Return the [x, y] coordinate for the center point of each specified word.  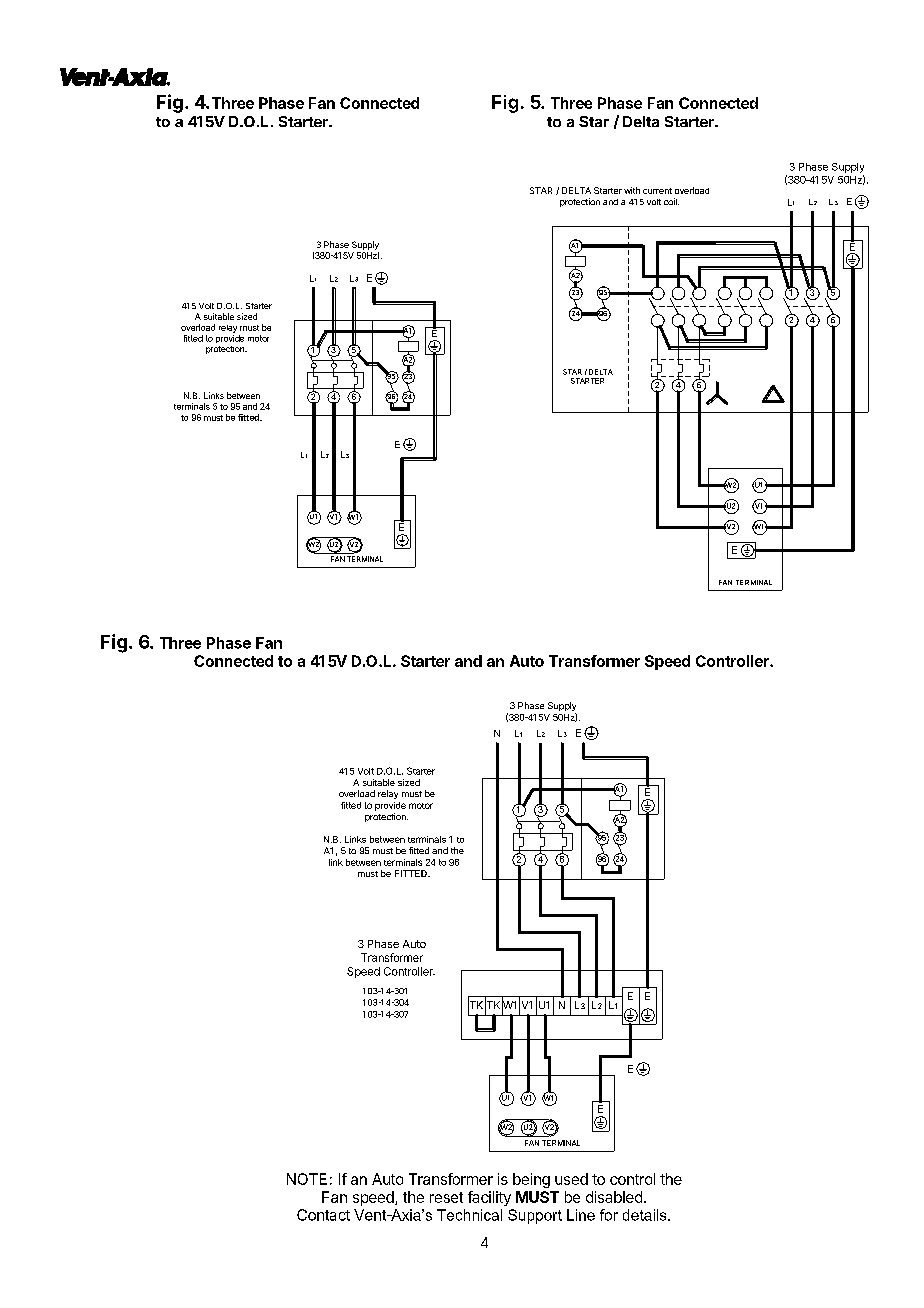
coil [671, 201]
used [571, 1179]
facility [489, 1198]
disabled [614, 1197]
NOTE [307, 1179]
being [531, 1180]
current [657, 191]
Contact [323, 1215]
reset [446, 1197]
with [632, 190]
